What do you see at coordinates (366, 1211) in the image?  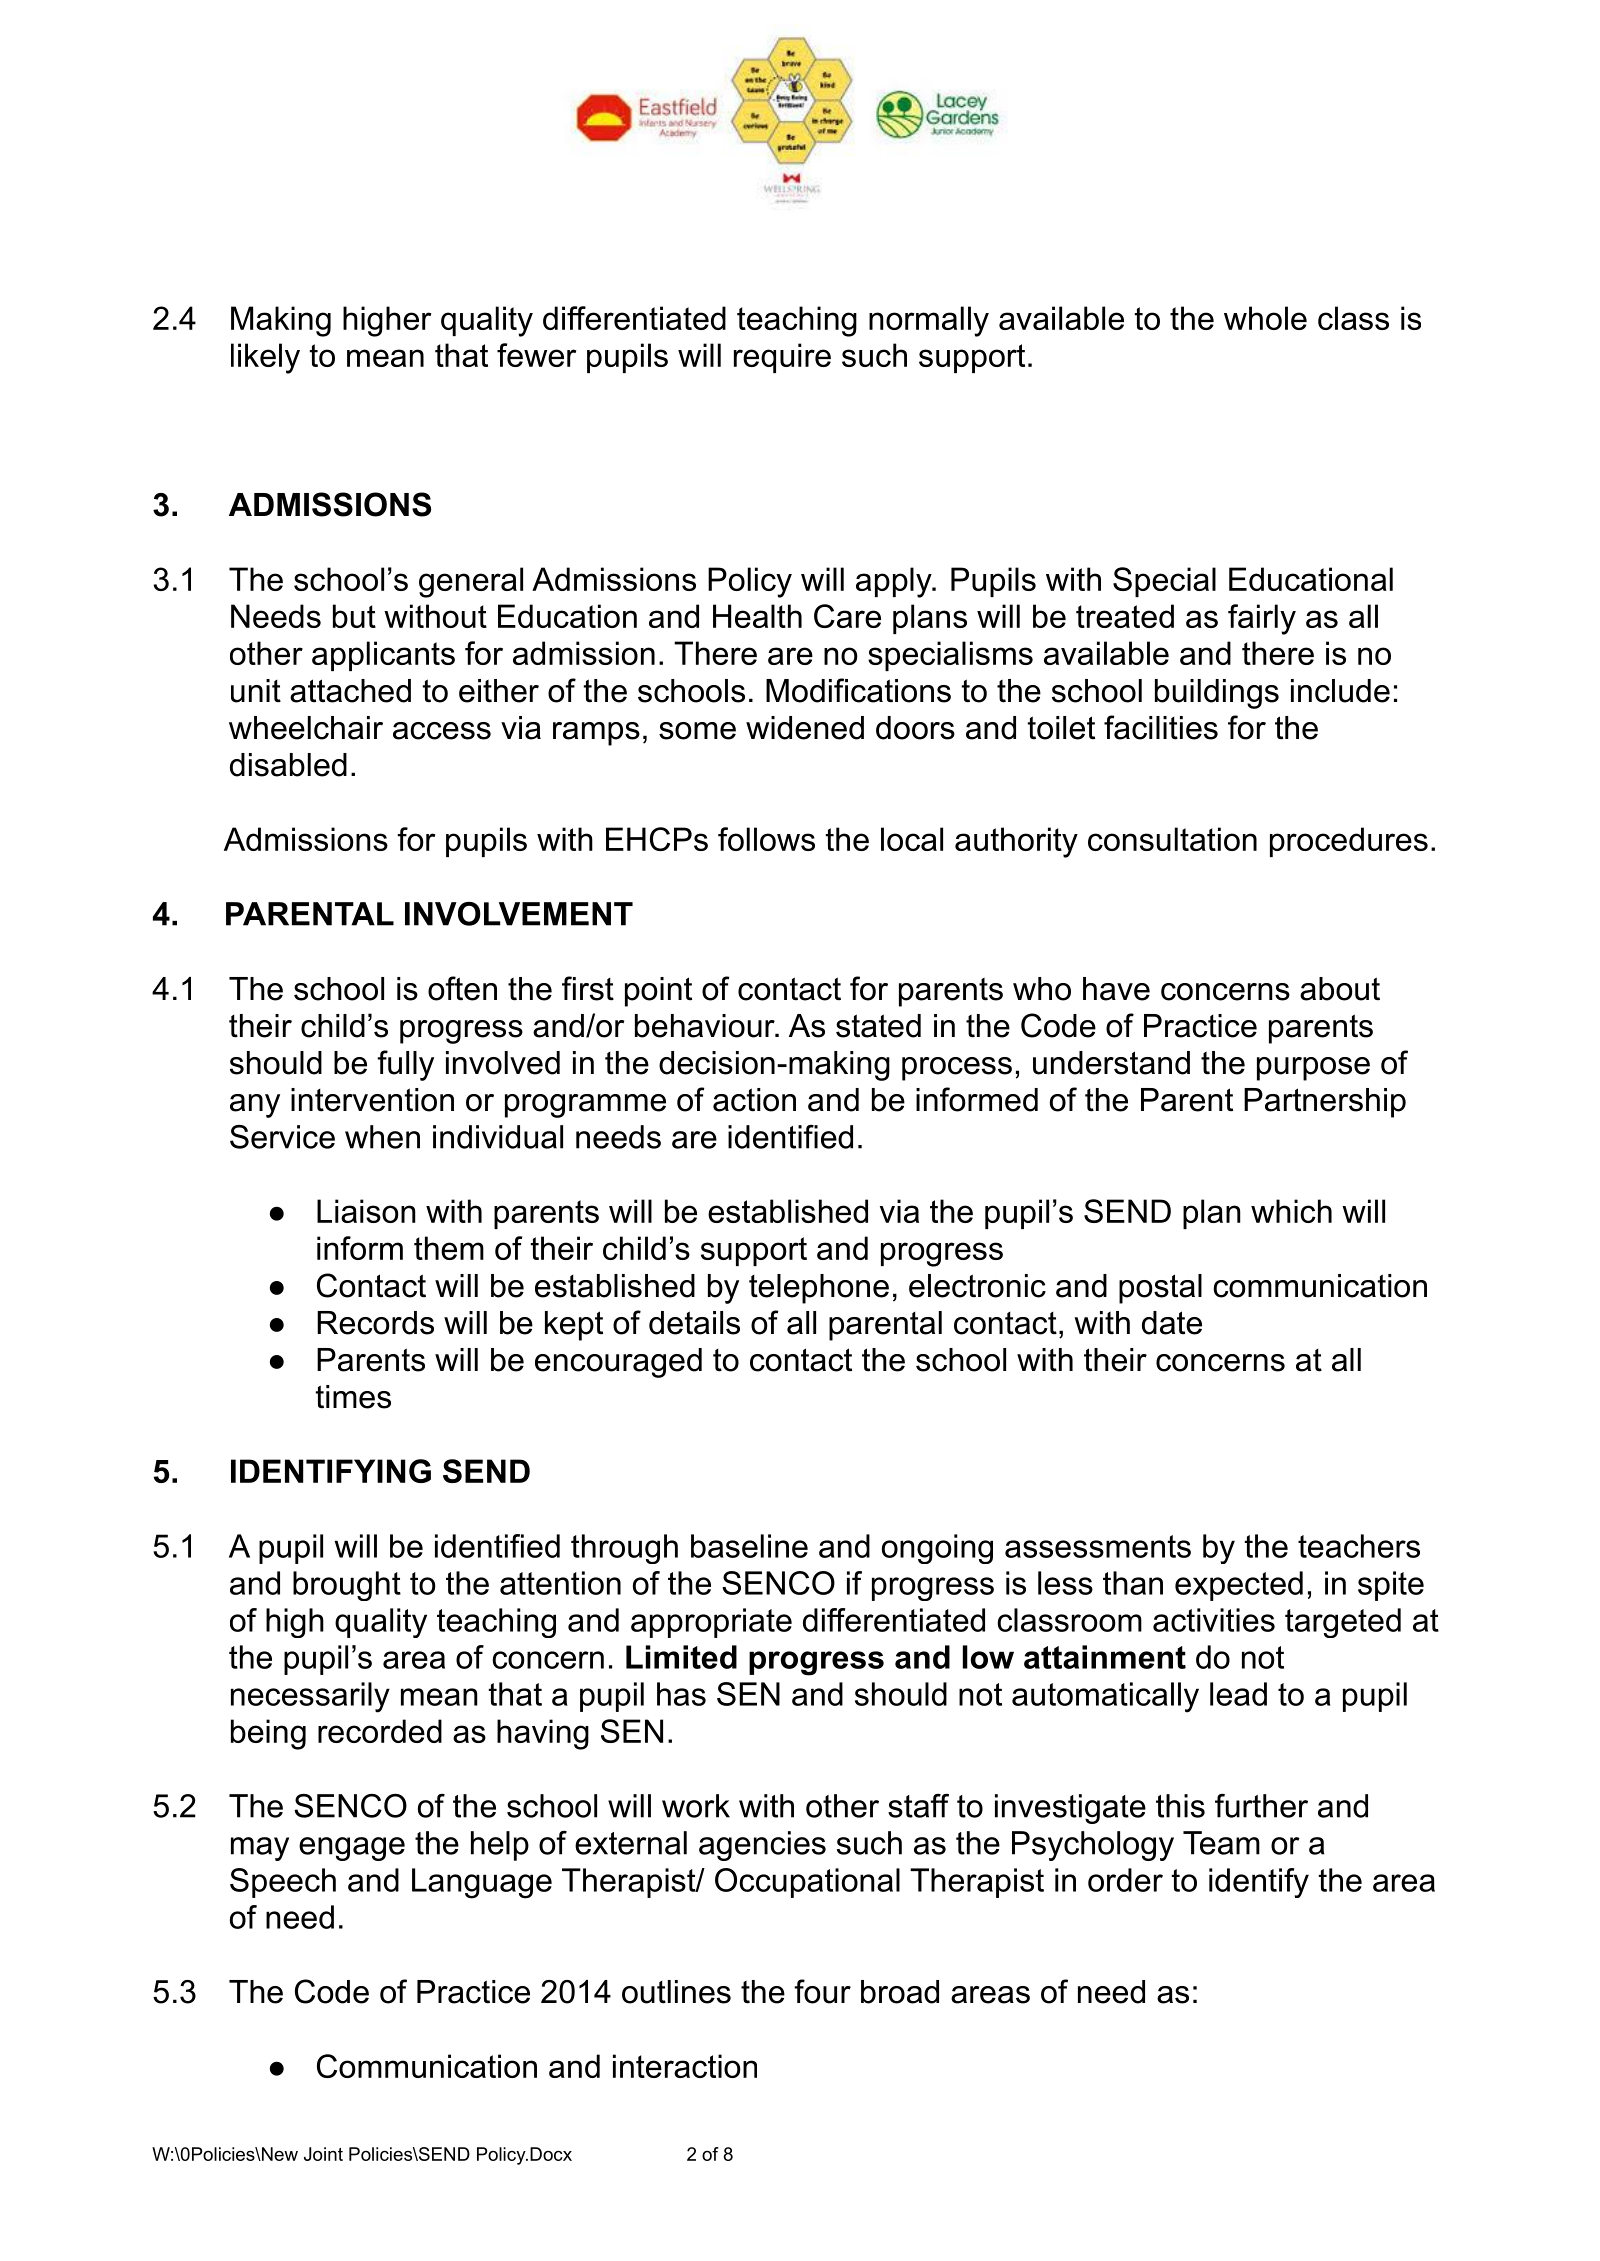 I see `Liaison` at bounding box center [366, 1211].
